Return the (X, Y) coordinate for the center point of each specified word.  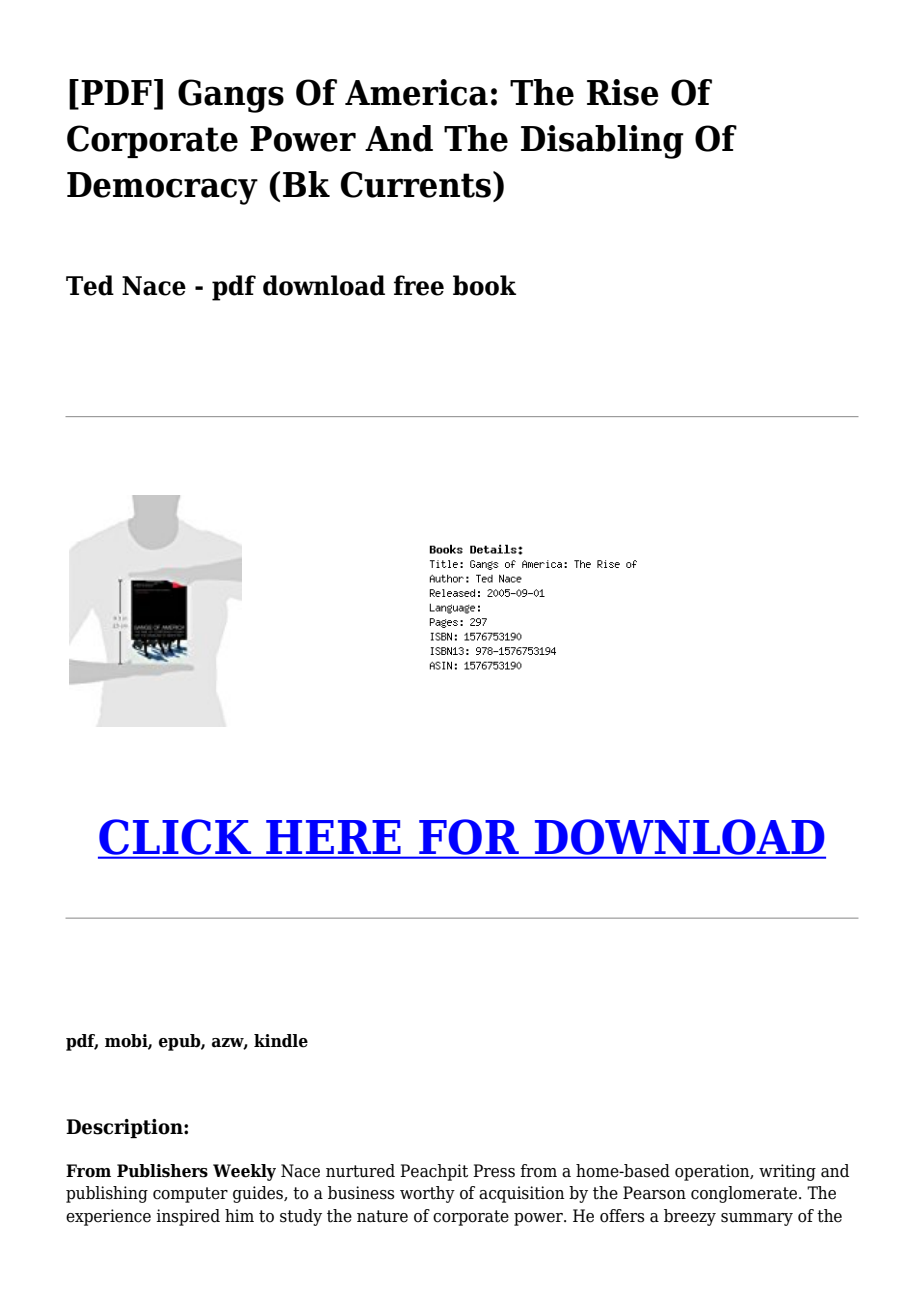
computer (190, 1195)
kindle (281, 1041)
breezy (690, 1217)
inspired (188, 1217)
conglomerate (745, 1194)
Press (494, 1171)
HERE (333, 837)
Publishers (162, 1171)
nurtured (360, 1171)
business (361, 1193)
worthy (427, 1194)
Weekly (244, 1172)
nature (382, 1216)
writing (787, 1172)
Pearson (654, 1193)
